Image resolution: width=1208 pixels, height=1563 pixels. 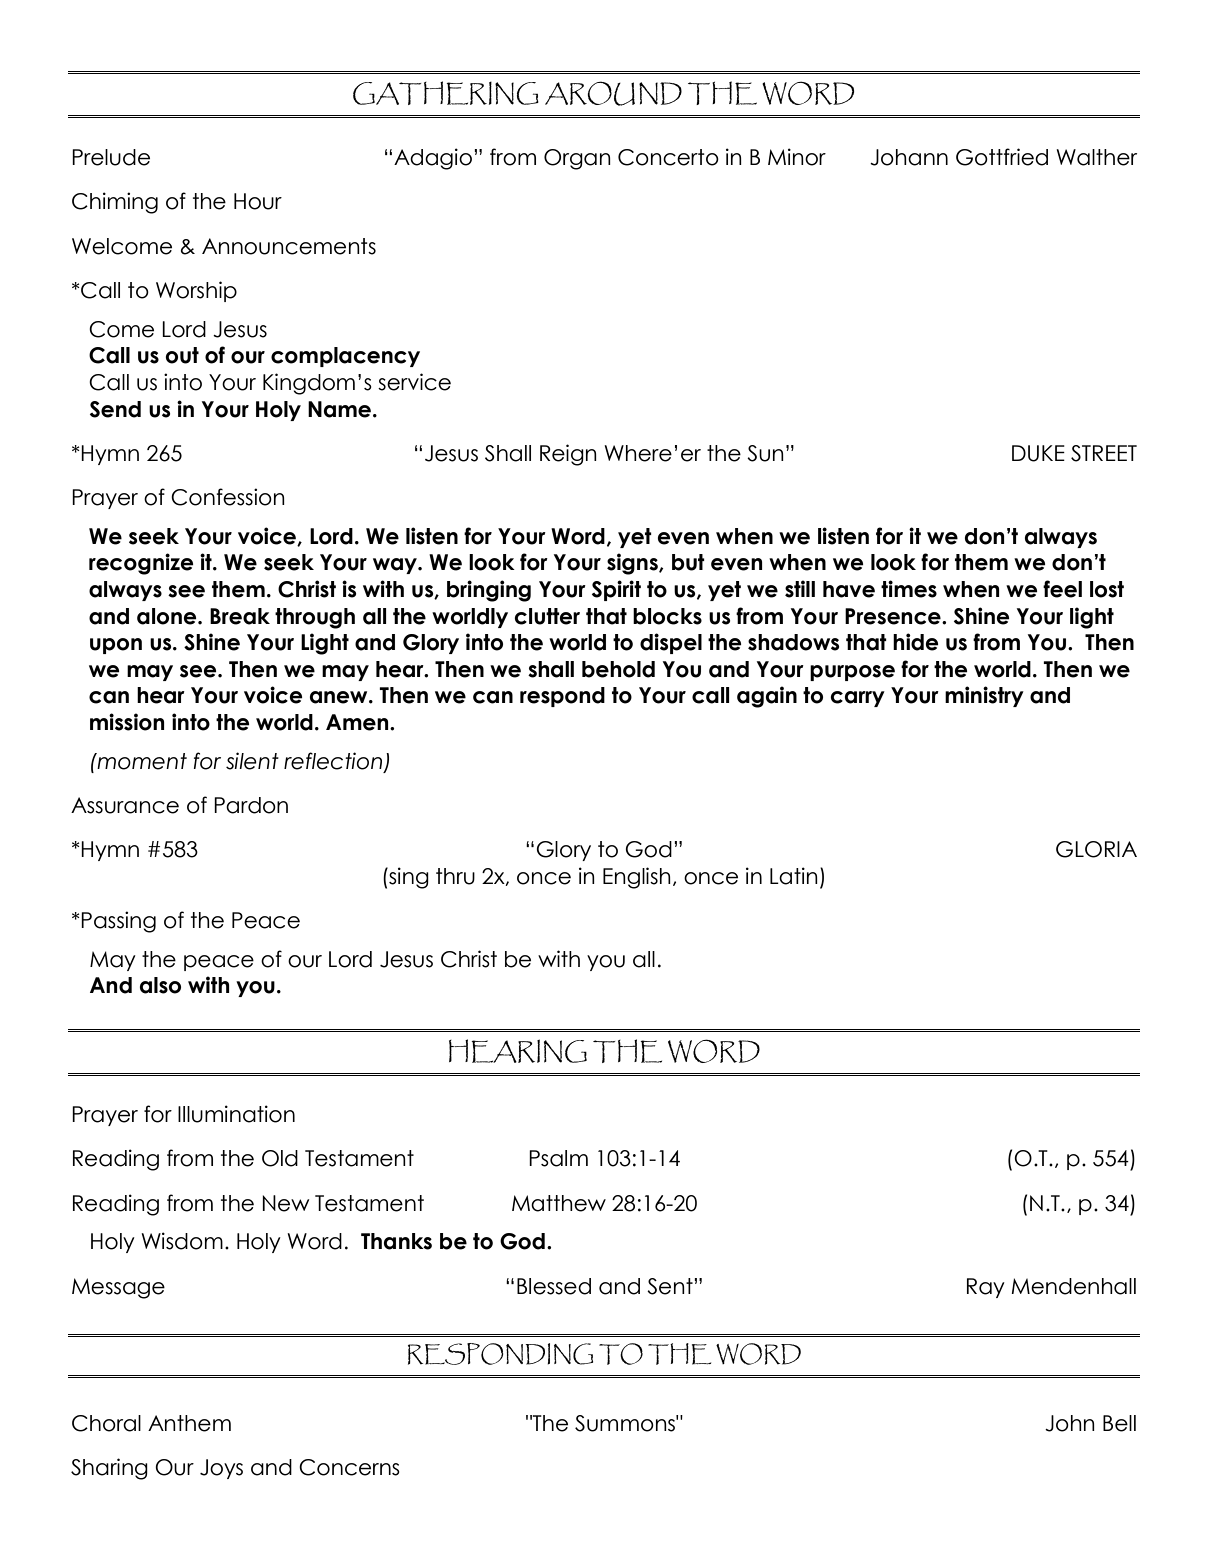 What do you see at coordinates (984, 696) in the page?
I see `ministry` at bounding box center [984, 696].
